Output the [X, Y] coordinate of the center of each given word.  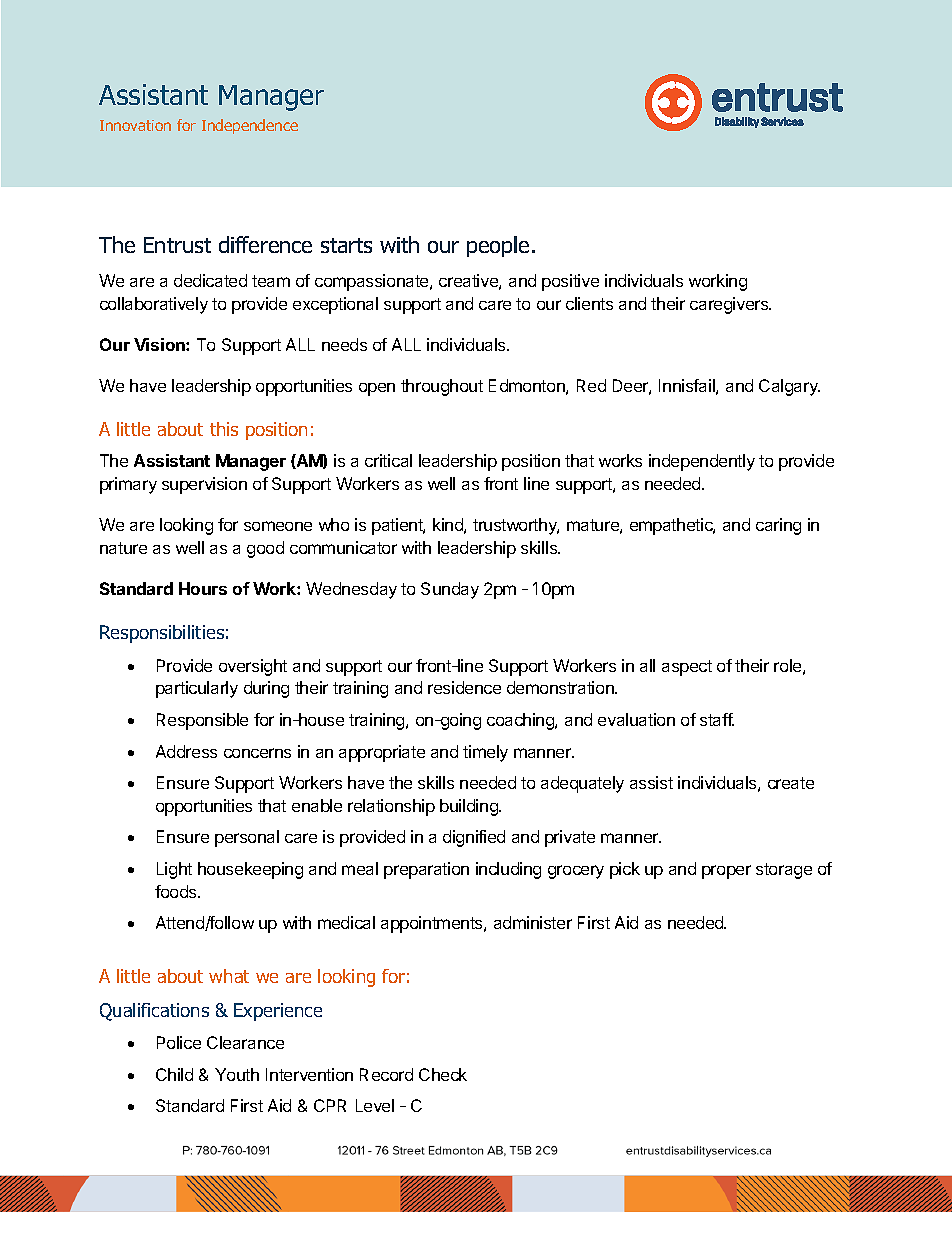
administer [533, 922]
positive [570, 282]
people [498, 246]
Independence [250, 126]
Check [443, 1074]
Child [174, 1074]
